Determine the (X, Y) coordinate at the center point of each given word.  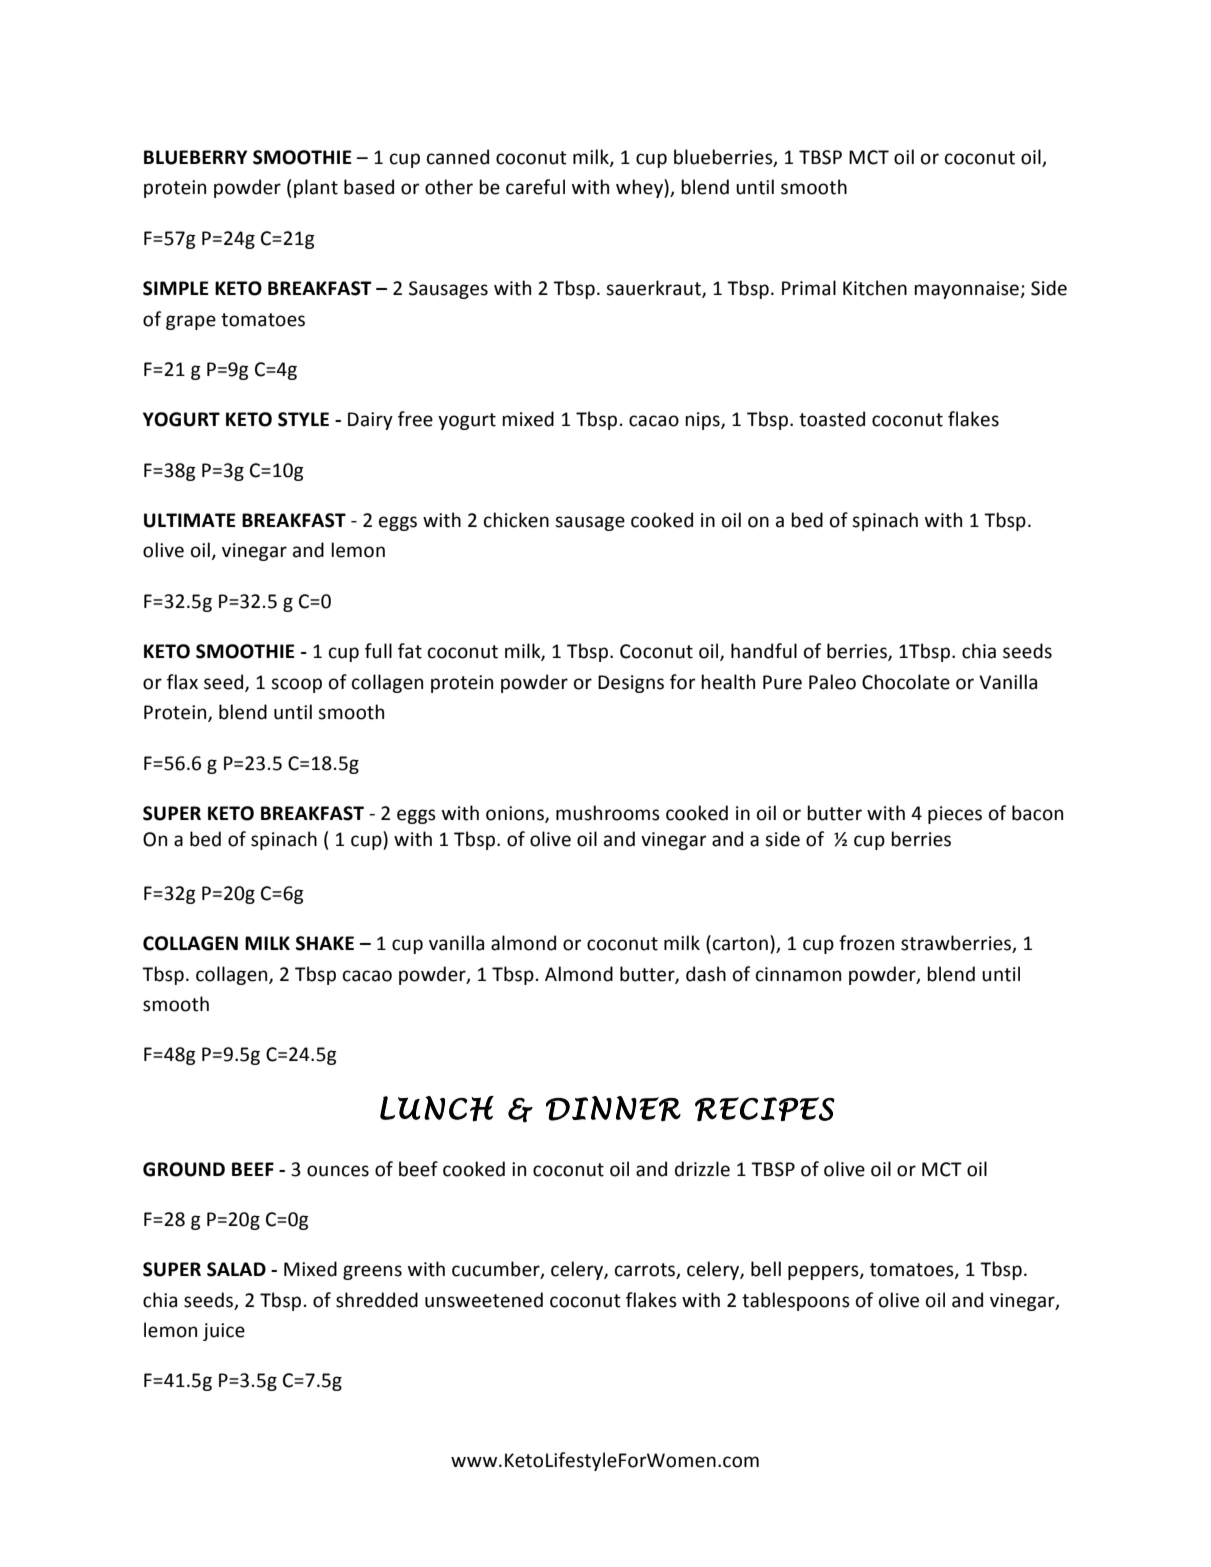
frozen (866, 943)
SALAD (236, 1269)
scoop (296, 685)
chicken (516, 520)
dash (706, 974)
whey (640, 188)
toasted (832, 419)
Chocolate (906, 682)
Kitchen (875, 288)
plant (316, 188)
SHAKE (325, 943)
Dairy (370, 421)
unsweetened (484, 1300)
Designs (631, 684)
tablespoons (796, 1301)
